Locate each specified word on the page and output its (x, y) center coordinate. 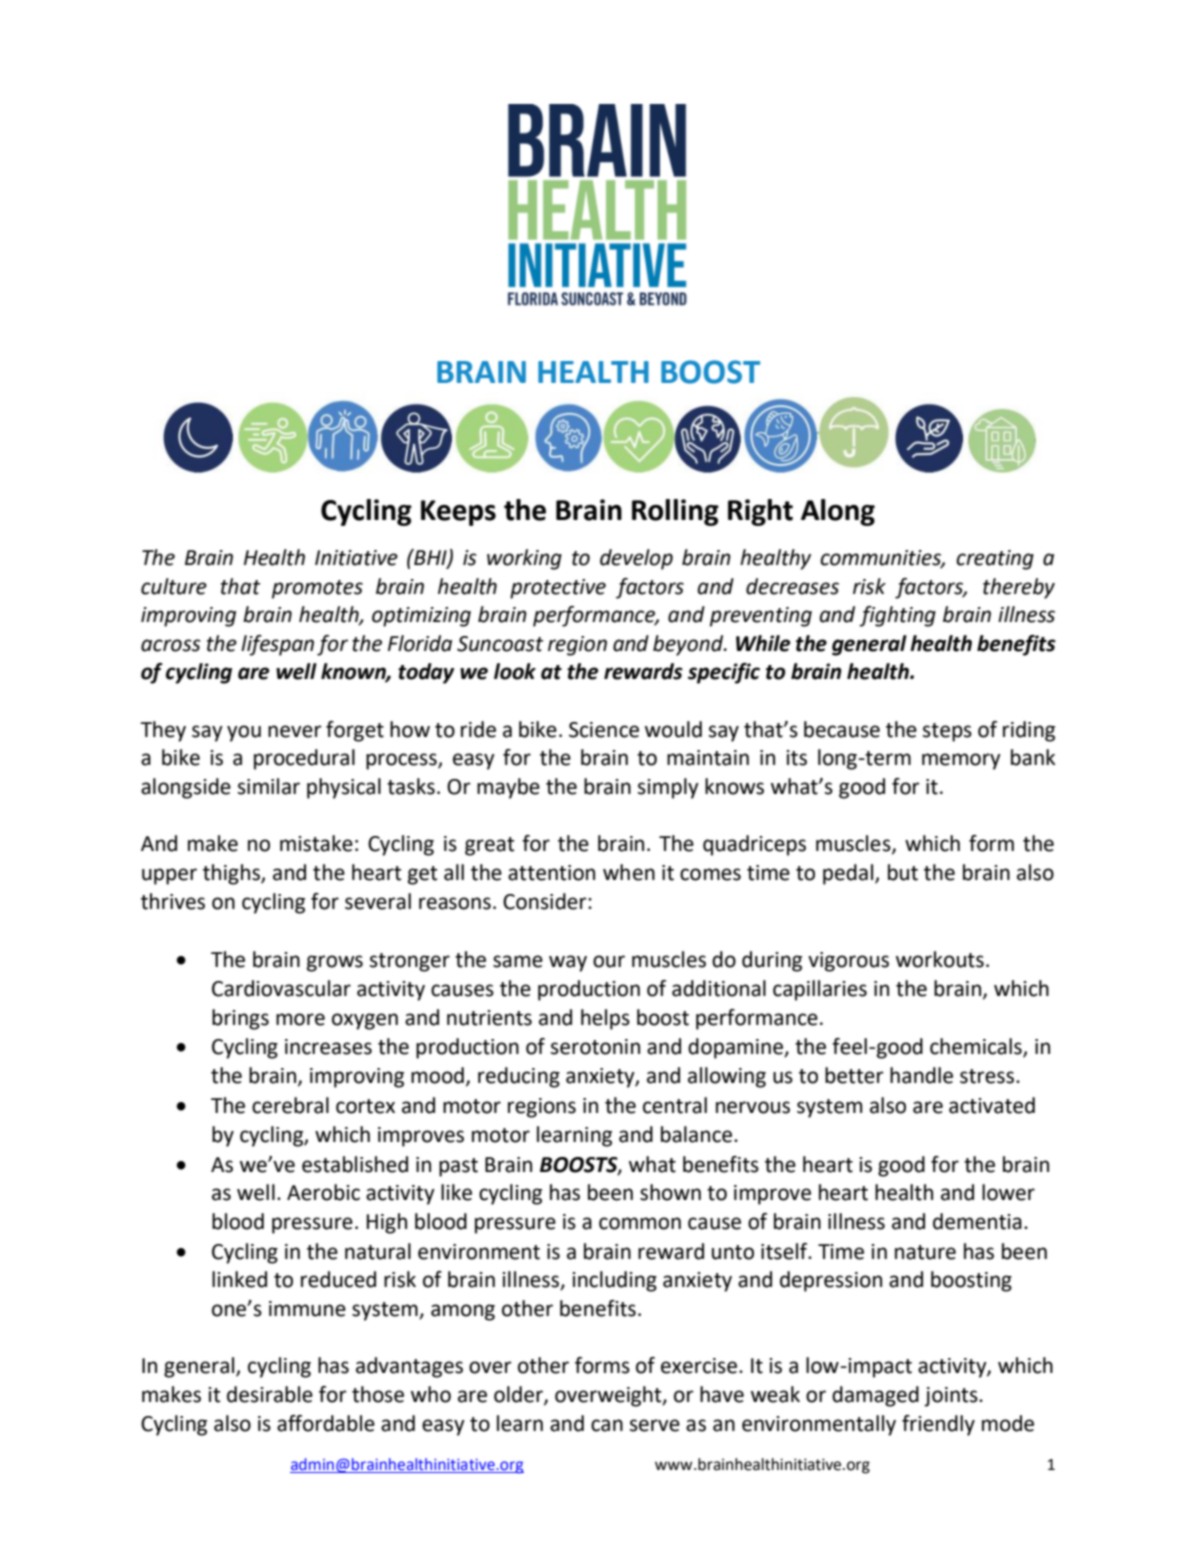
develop (636, 559)
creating (995, 560)
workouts (940, 959)
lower (1008, 1192)
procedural (304, 759)
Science (604, 730)
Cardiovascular (281, 988)
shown (670, 1192)
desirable (270, 1394)
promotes (317, 589)
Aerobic (323, 1192)
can (607, 1425)
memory (961, 761)
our (609, 961)
